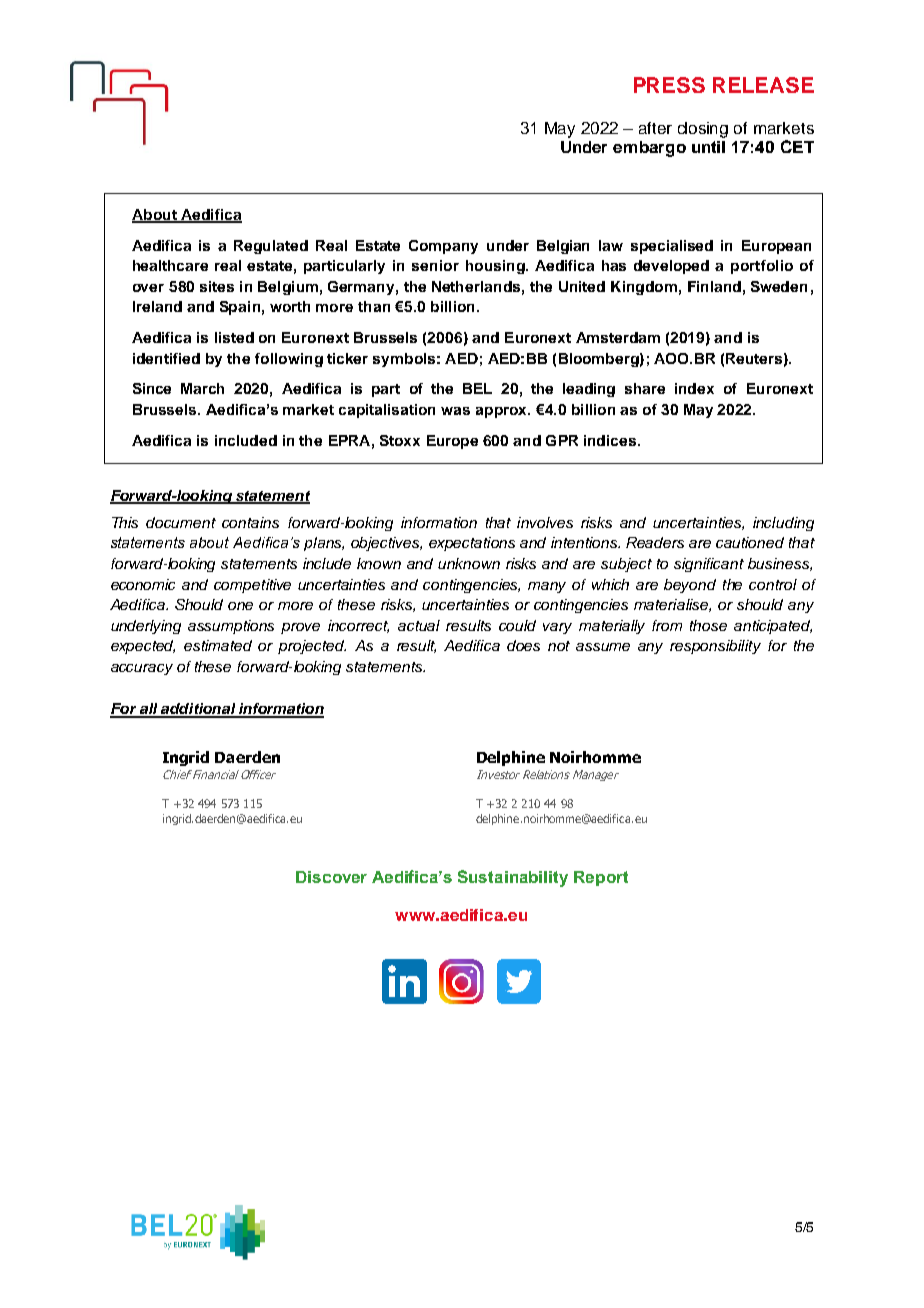 The image size is (924, 1308). What do you see at coordinates (703, 130) in the screenshot?
I see `closing` at bounding box center [703, 130].
